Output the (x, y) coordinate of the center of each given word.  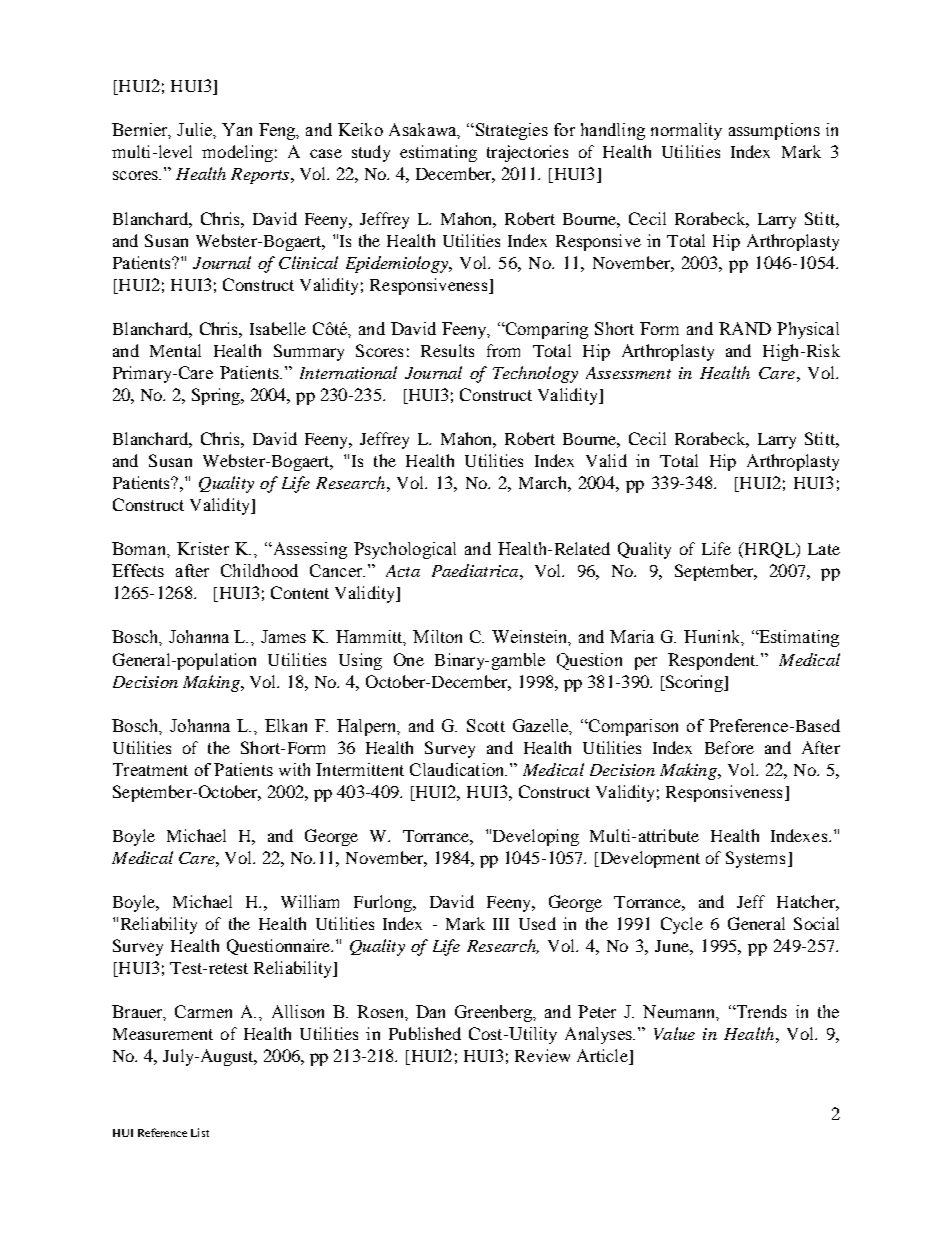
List (200, 1132)
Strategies (510, 131)
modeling (237, 153)
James (283, 636)
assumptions (774, 131)
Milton (437, 636)
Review (542, 1055)
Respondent (713, 661)
